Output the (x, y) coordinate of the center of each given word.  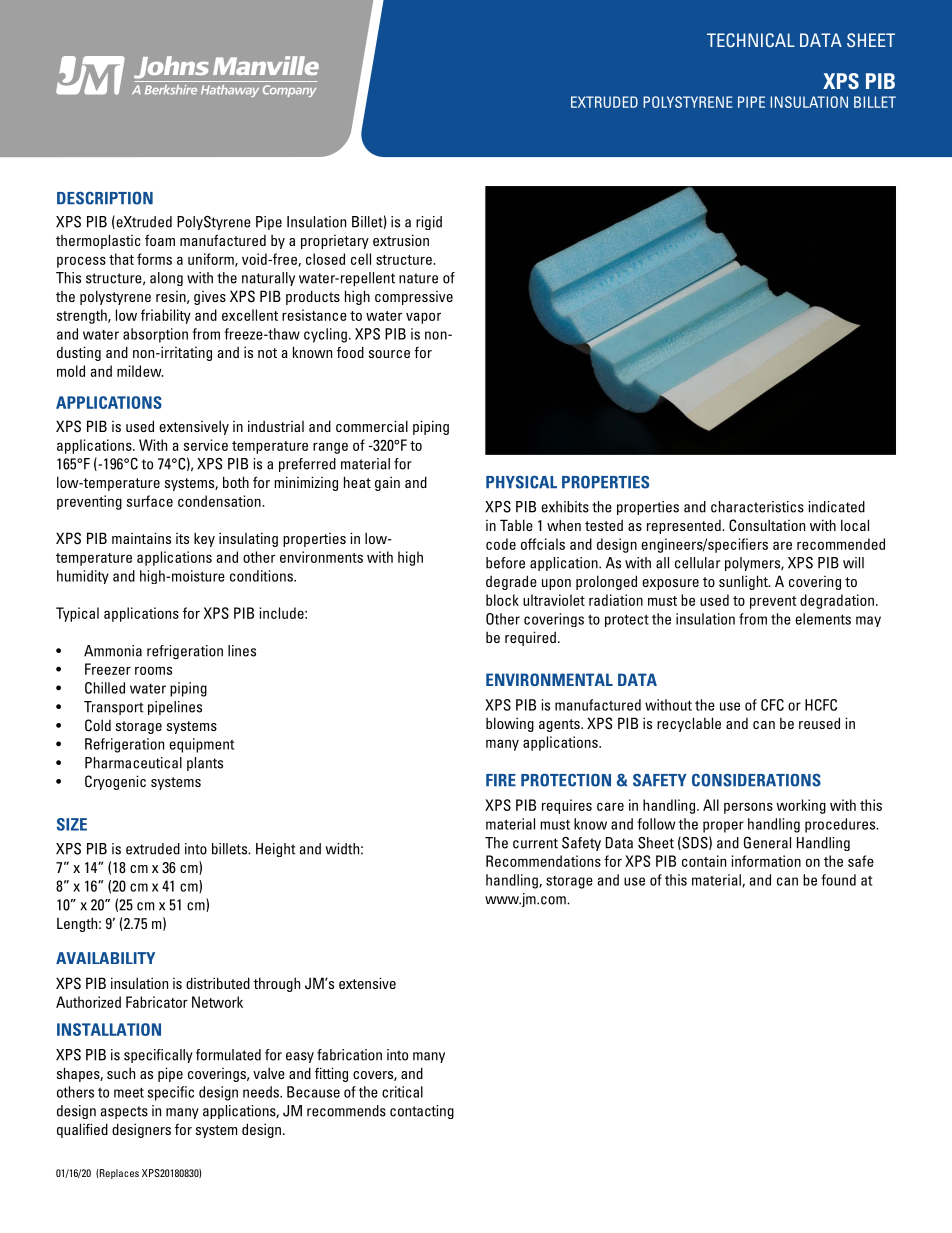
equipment (201, 745)
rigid (429, 223)
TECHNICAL (751, 40)
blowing (510, 724)
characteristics (757, 507)
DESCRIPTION (105, 198)
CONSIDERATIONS (756, 780)
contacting (422, 1112)
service (206, 445)
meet (129, 1092)
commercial (372, 426)
